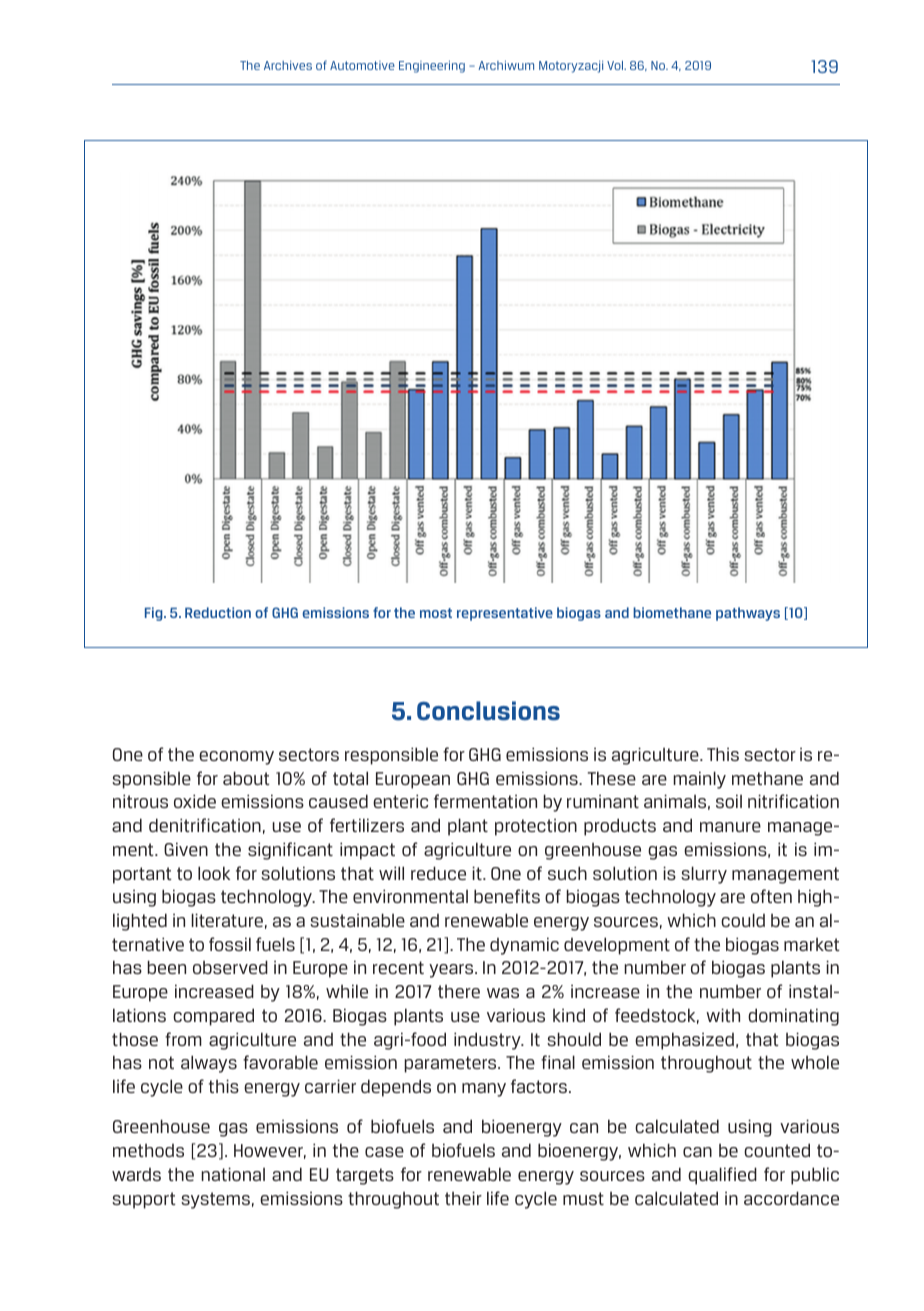 The height and width of the page is (1311, 924). What do you see at coordinates (616, 65) in the page?
I see `Vol` at bounding box center [616, 65].
